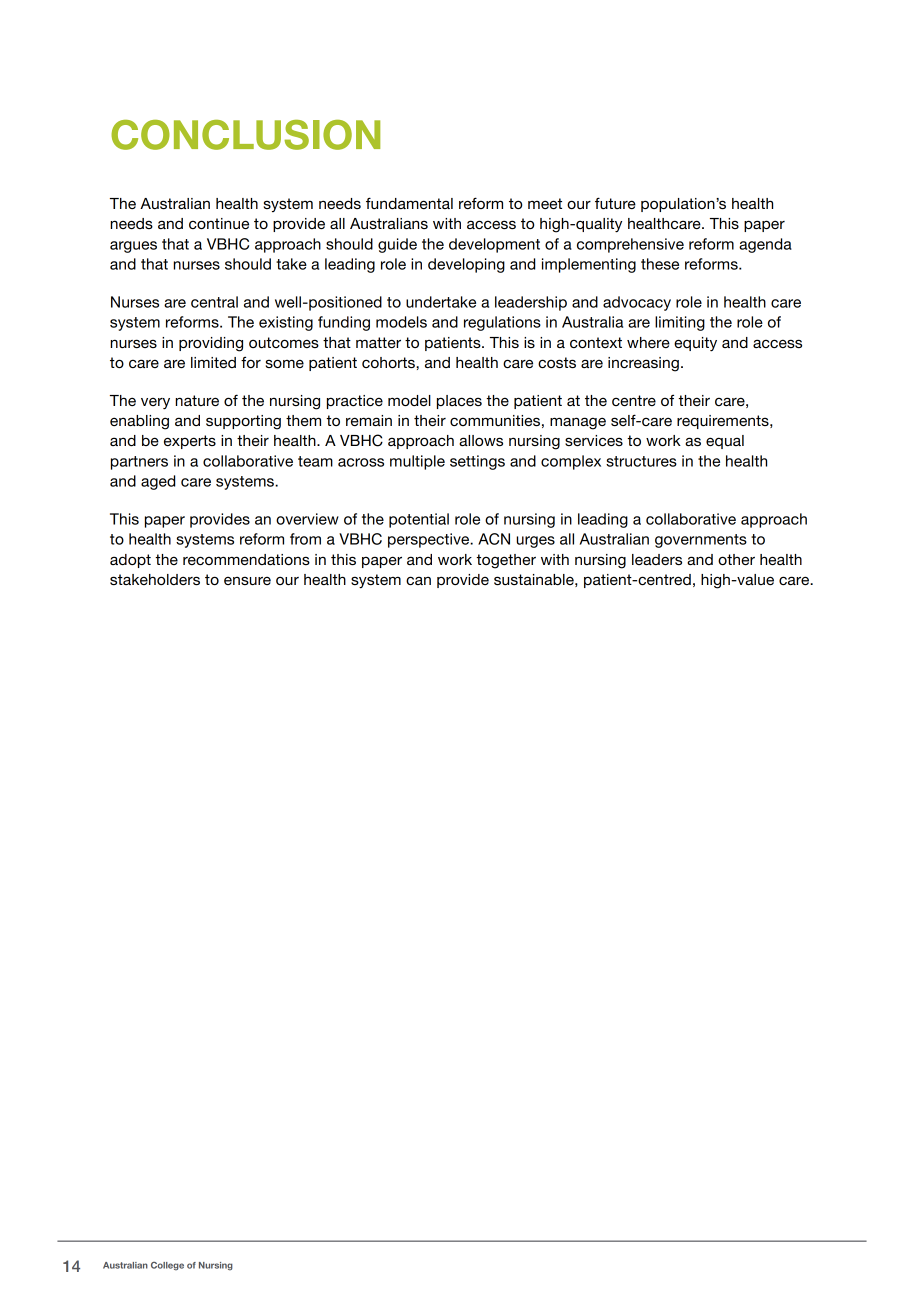 Image resolution: width=924 pixels, height=1308 pixels. What do you see at coordinates (247, 580) in the document?
I see `ensure` at bounding box center [247, 580].
